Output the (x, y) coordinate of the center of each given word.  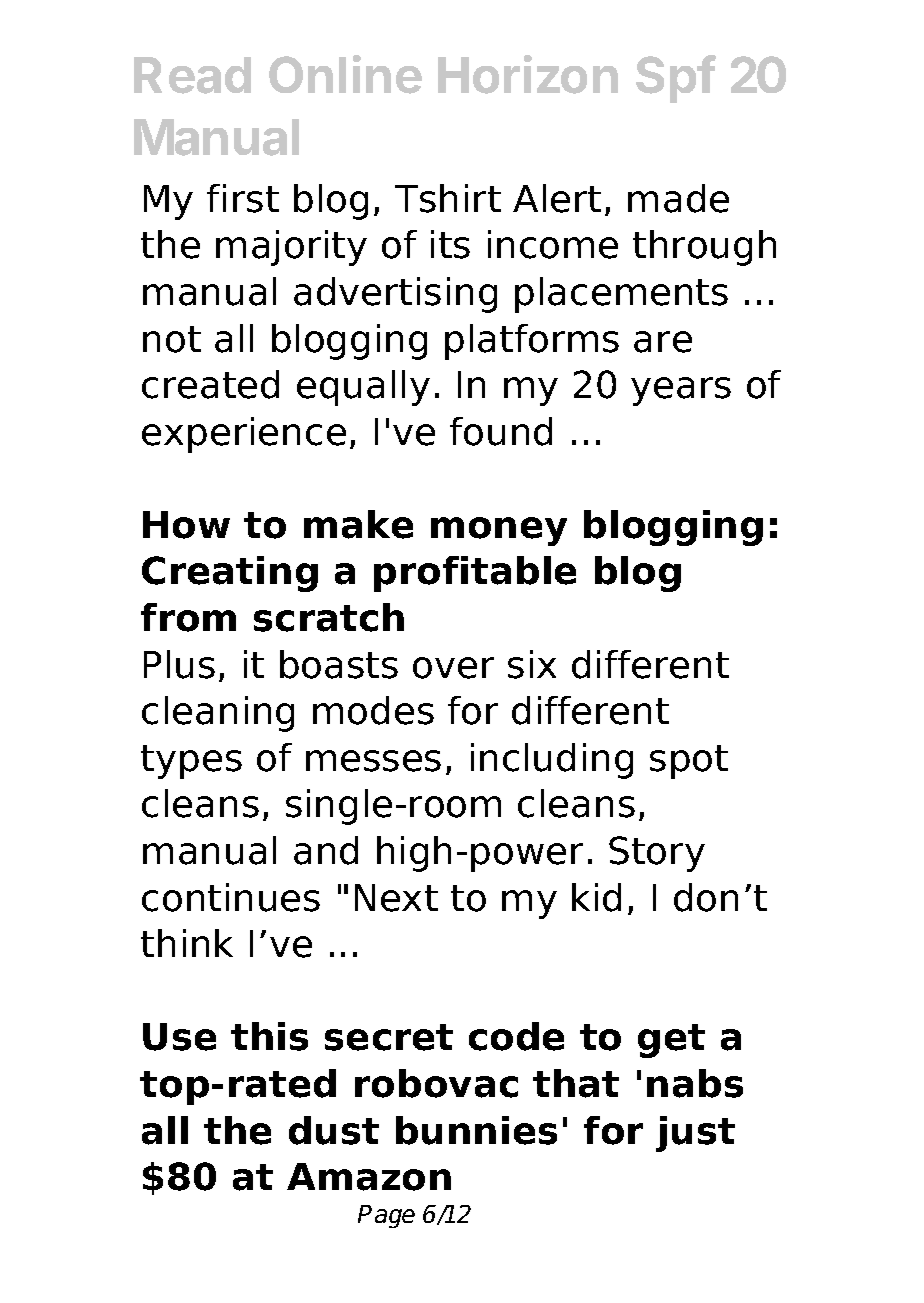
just (695, 1134)
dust (334, 1130)
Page (386, 1216)
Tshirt (448, 198)
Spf (676, 79)
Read (192, 75)
